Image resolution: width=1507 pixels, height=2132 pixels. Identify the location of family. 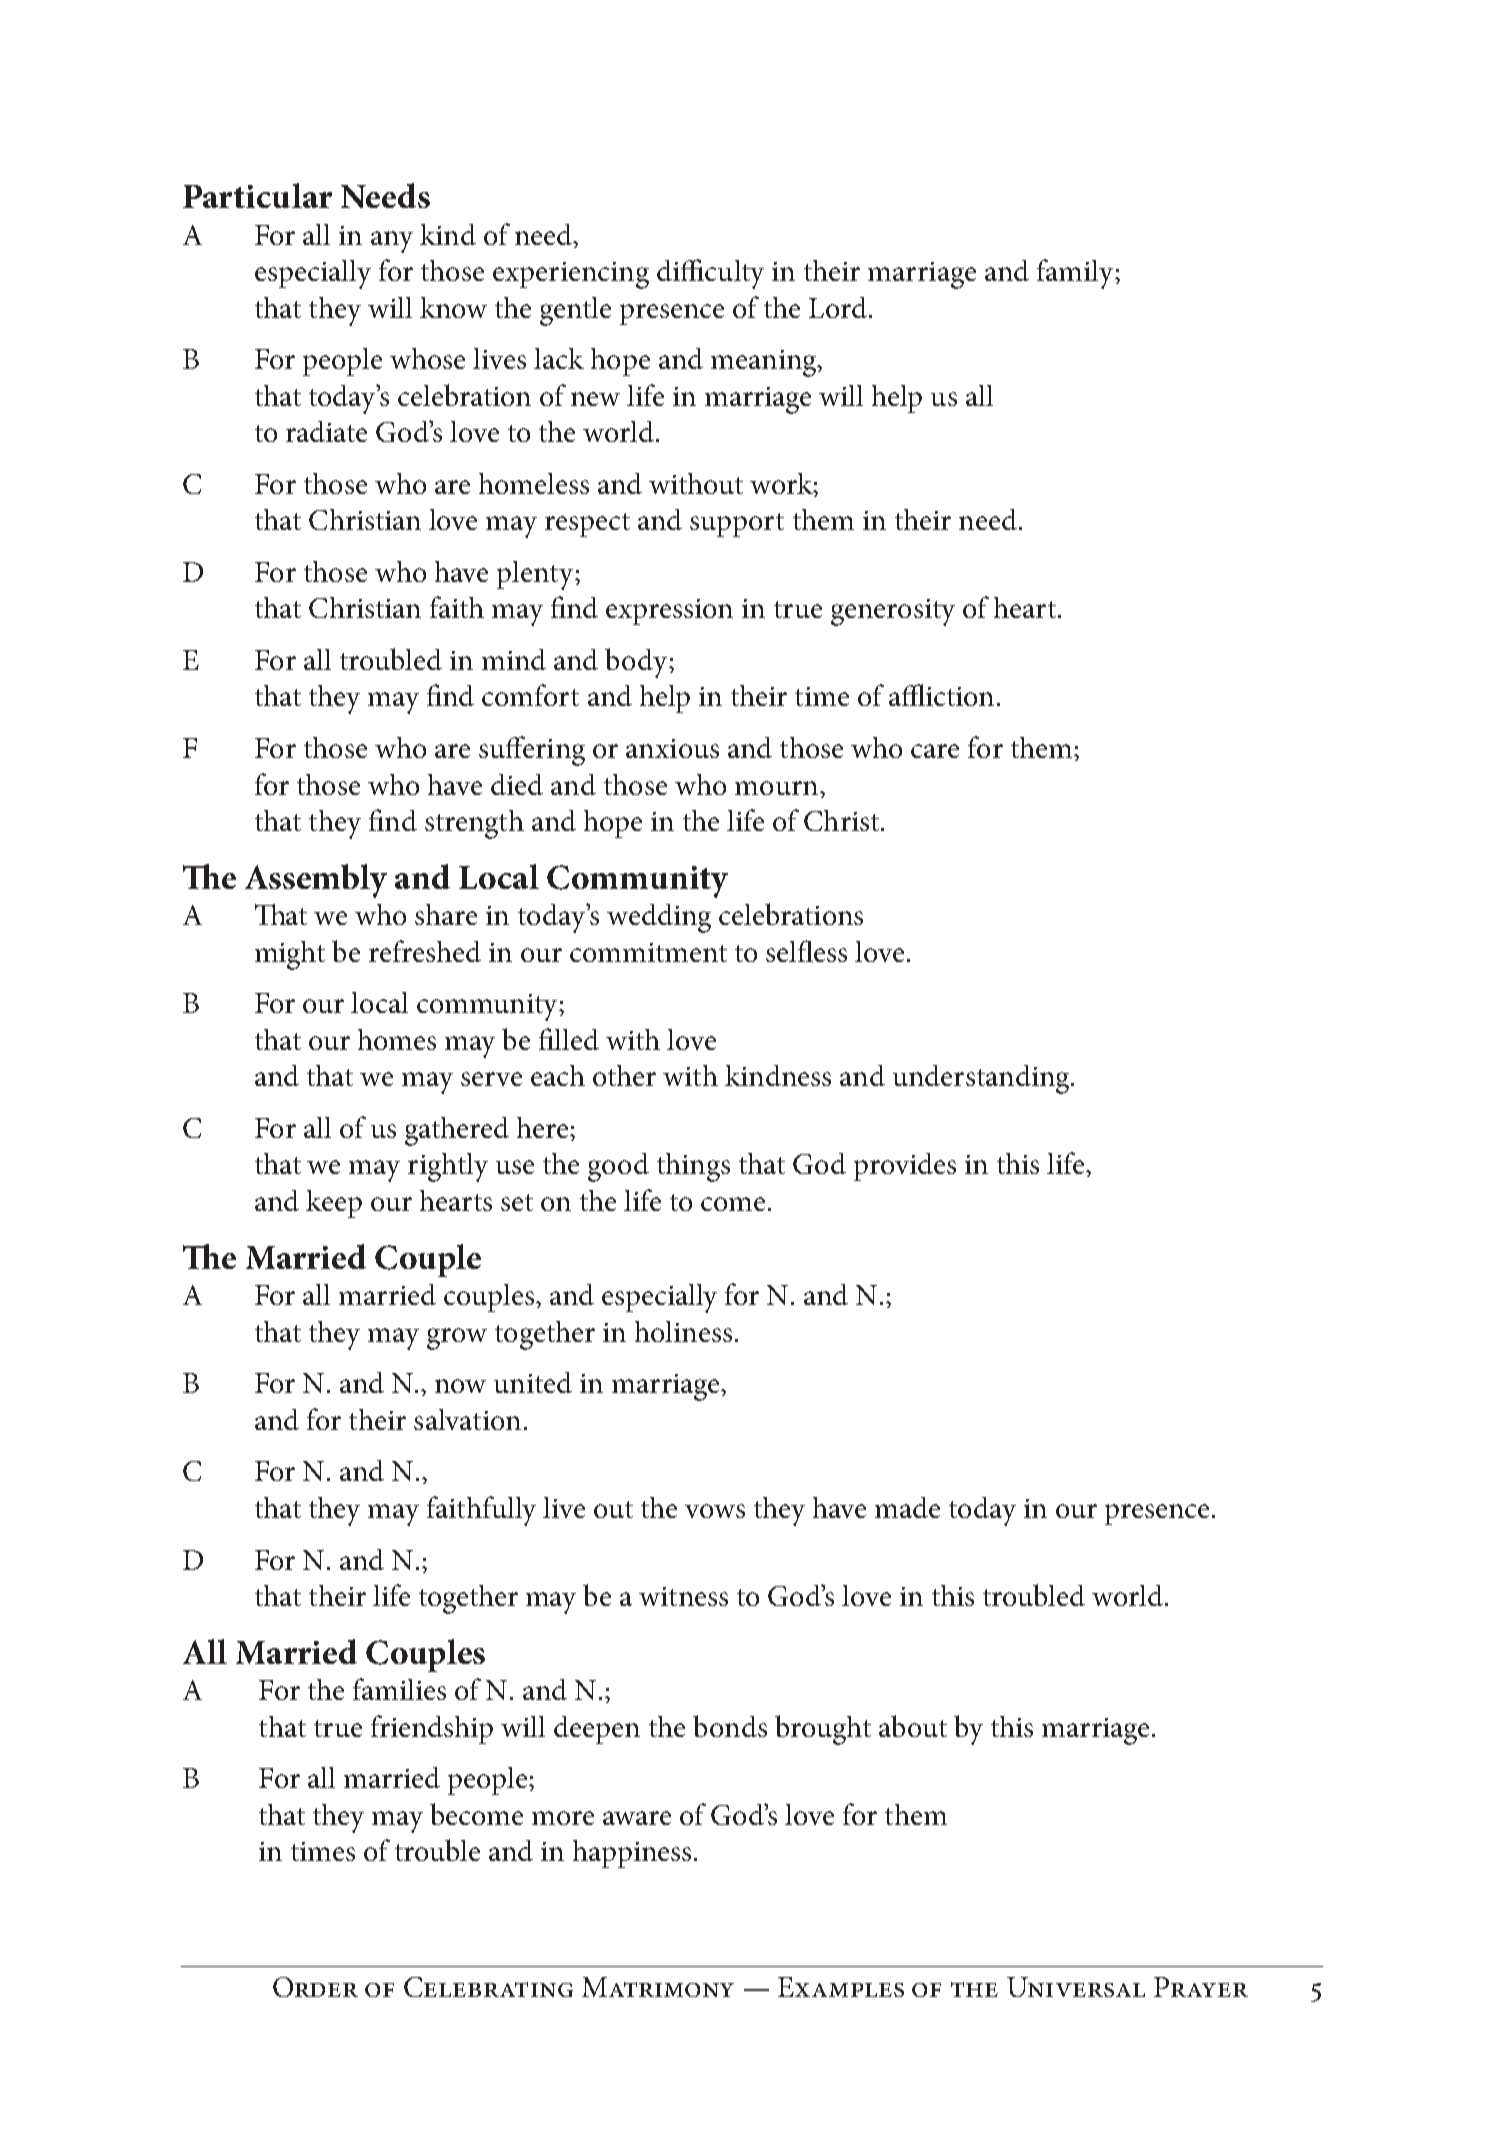
(1076, 274).
